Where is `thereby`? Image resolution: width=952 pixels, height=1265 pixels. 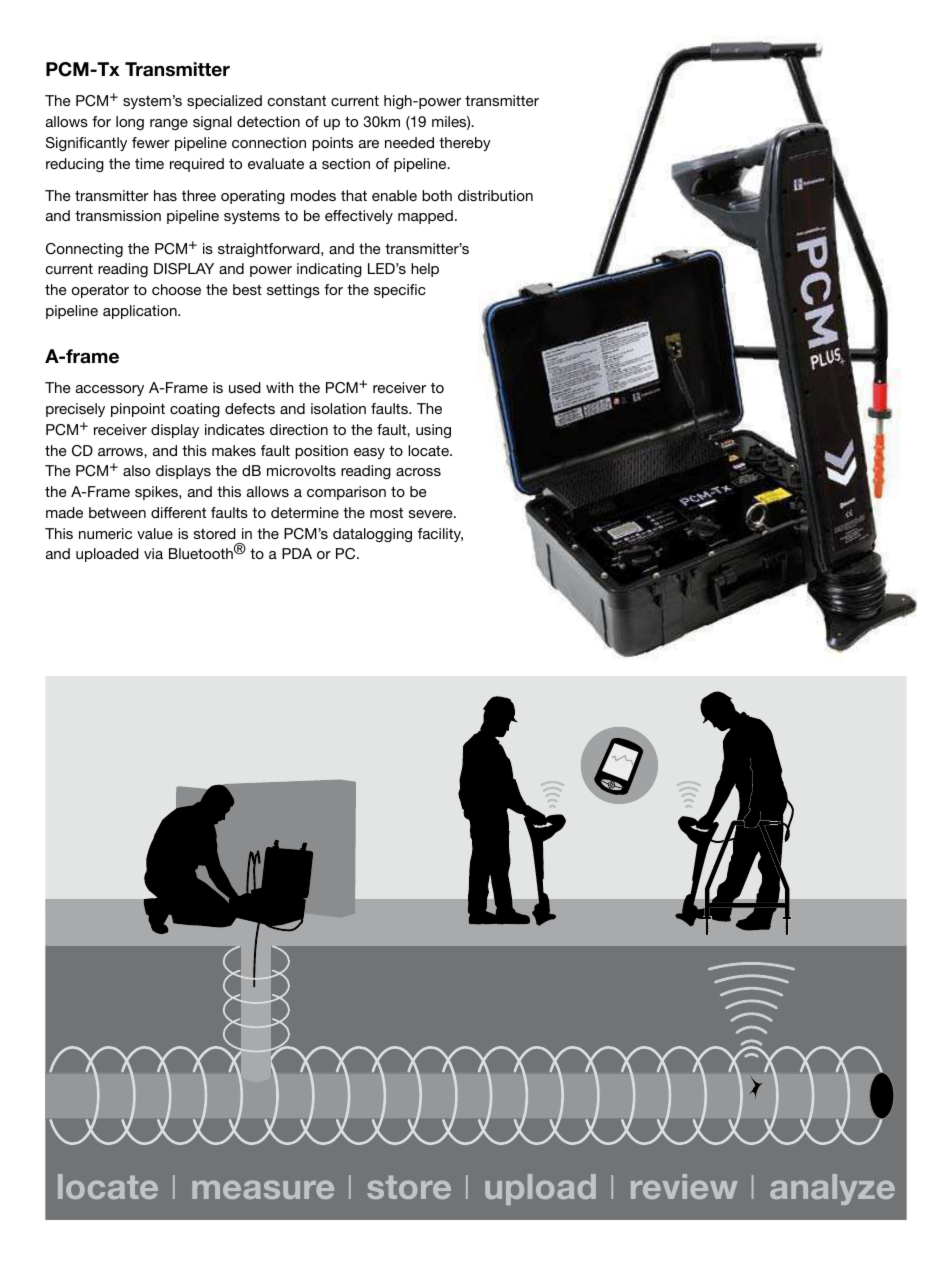 thereby is located at coordinates (465, 144).
